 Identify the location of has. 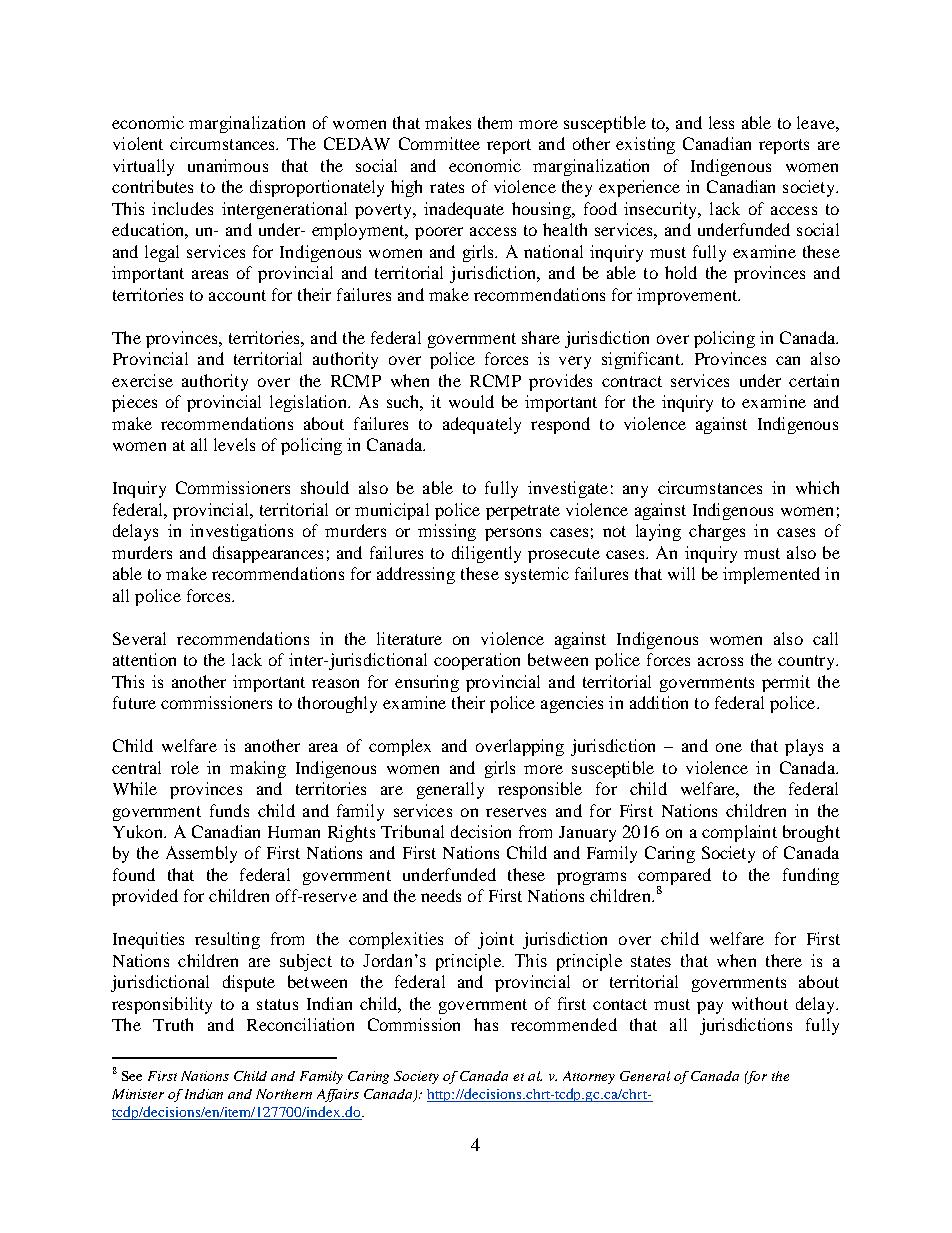
(486, 1024).
